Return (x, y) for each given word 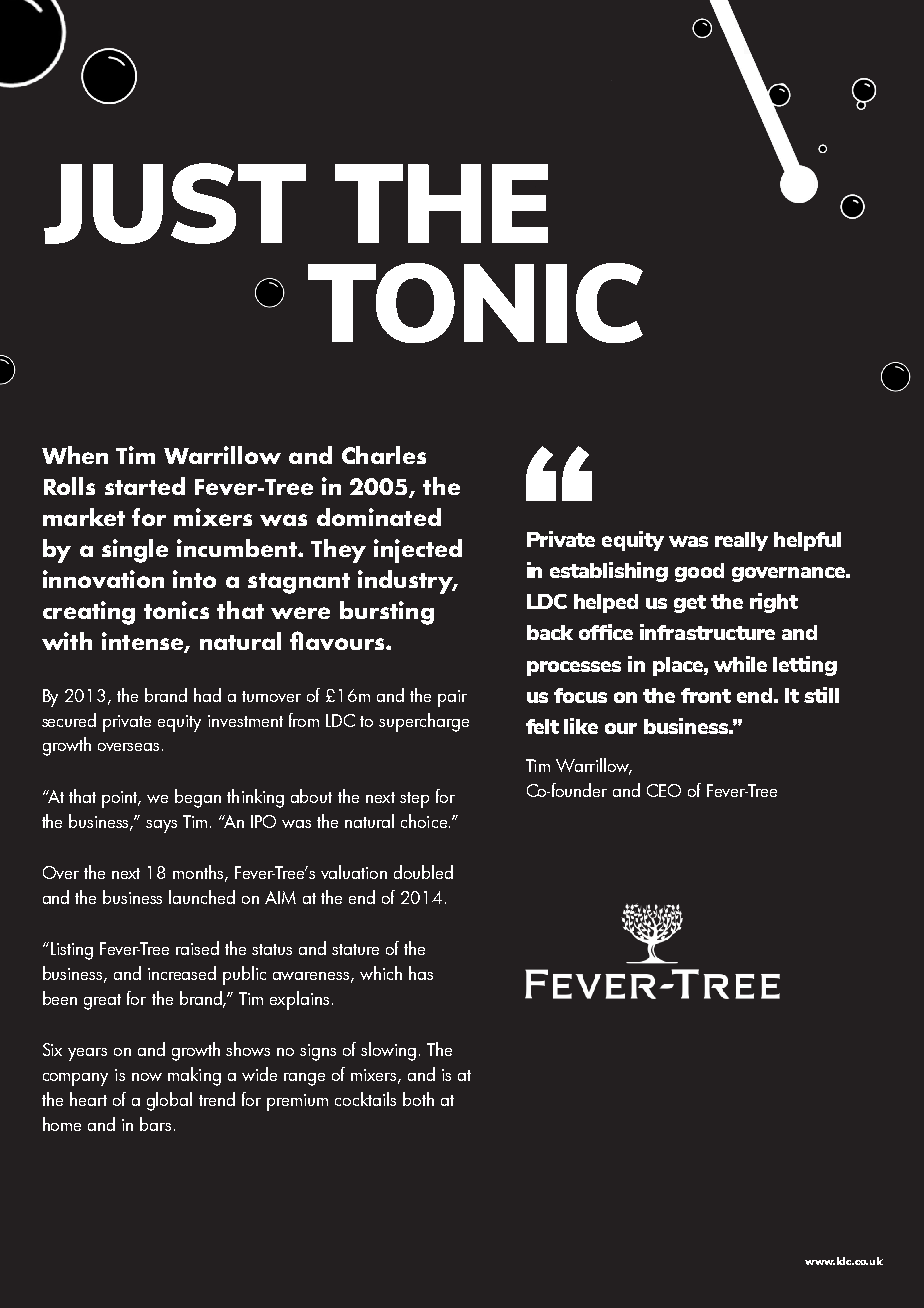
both (418, 1099)
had (207, 695)
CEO (664, 790)
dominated (379, 517)
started (145, 486)
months (199, 873)
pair (452, 698)
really (741, 541)
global (169, 1101)
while (740, 664)
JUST (175, 203)
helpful (807, 541)
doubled (423, 872)
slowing (388, 1051)
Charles (384, 455)
